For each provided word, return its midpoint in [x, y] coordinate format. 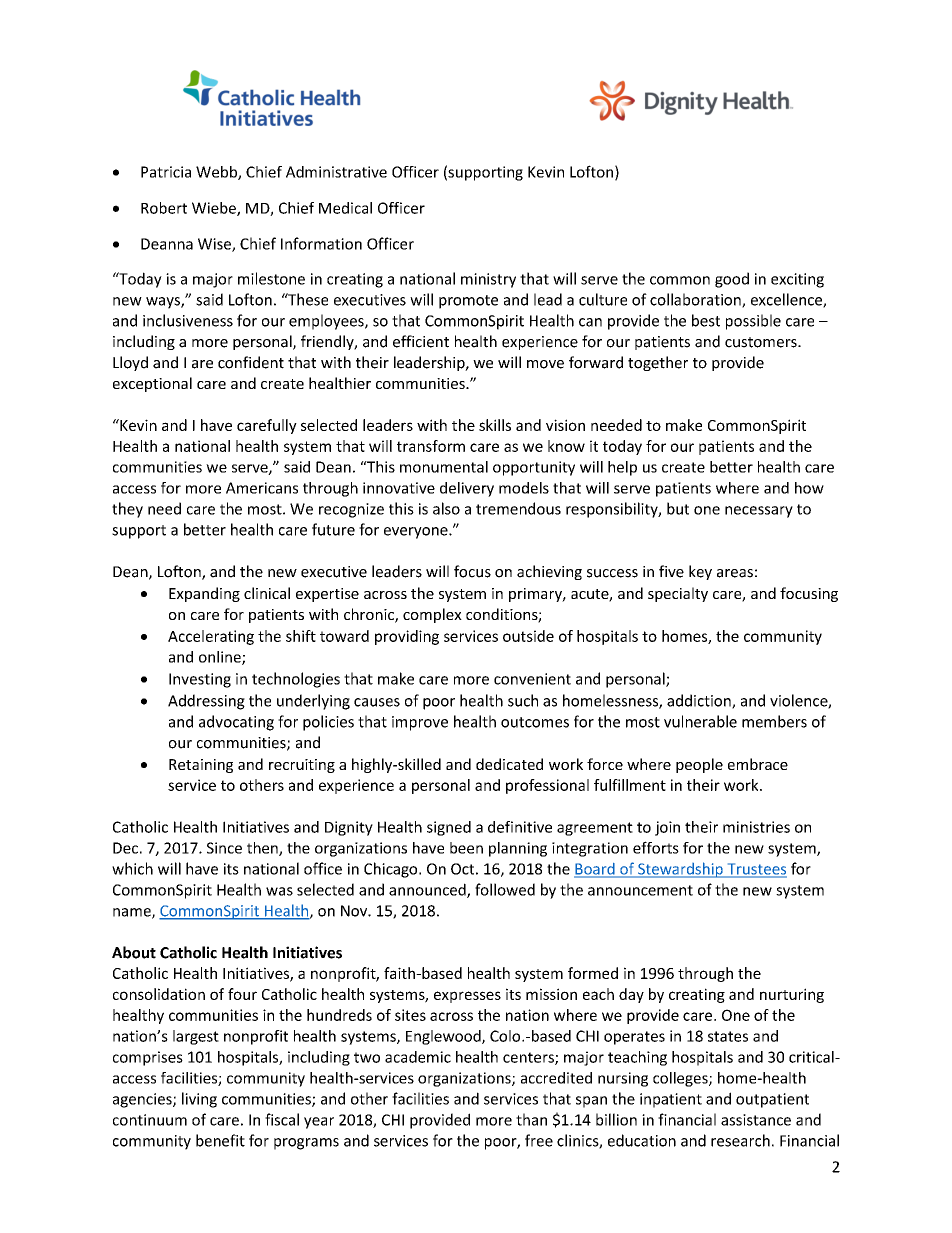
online [221, 658]
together [658, 363]
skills [495, 425]
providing [407, 637]
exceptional [152, 384]
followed [505, 889]
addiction [700, 701]
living [199, 1100]
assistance [756, 1120]
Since [224, 848]
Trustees [756, 870]
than [531, 1119]
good [732, 280]
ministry [488, 280]
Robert [164, 208]
